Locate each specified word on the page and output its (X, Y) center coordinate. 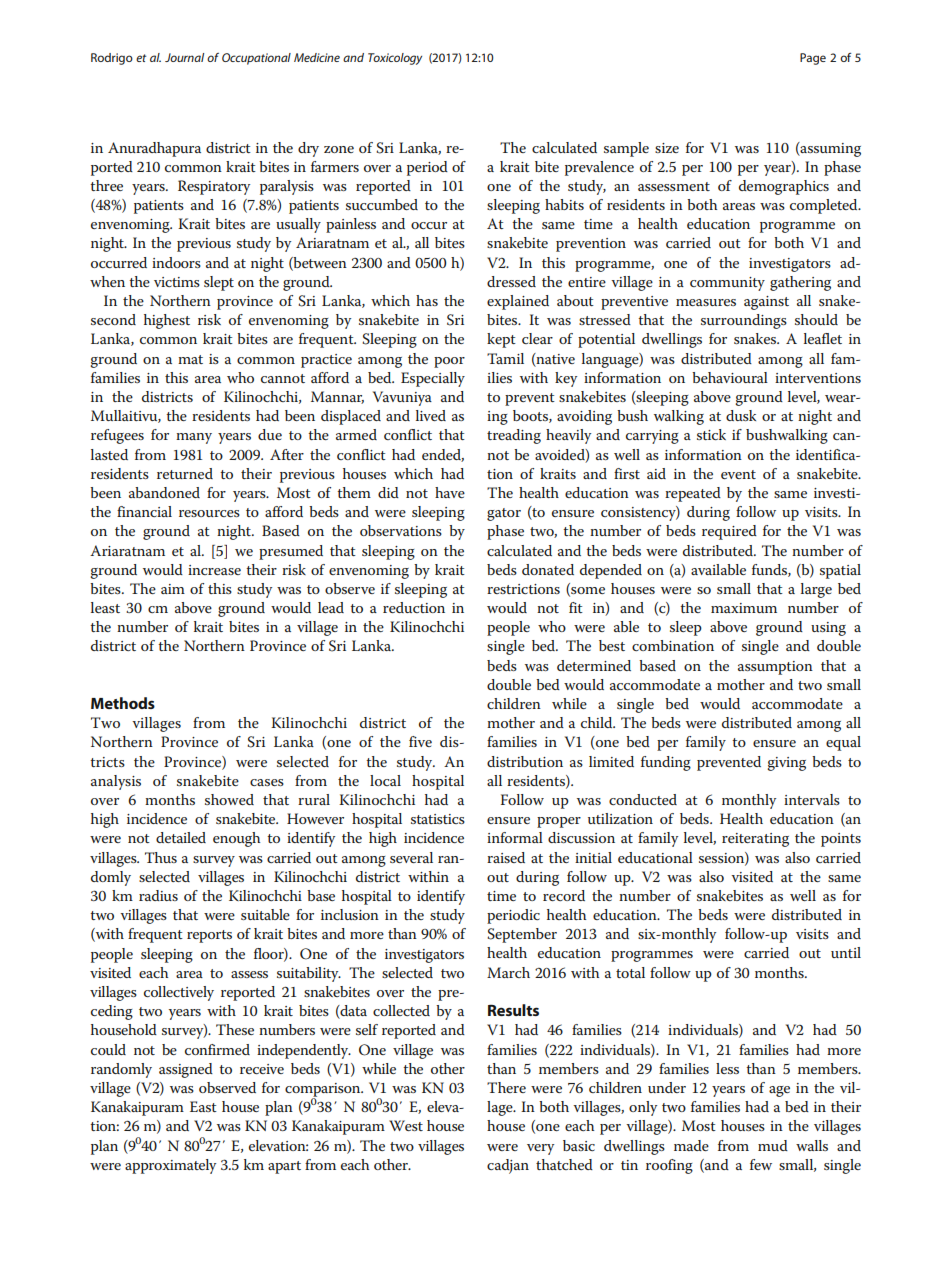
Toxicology (395, 59)
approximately (170, 1166)
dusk (741, 415)
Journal (184, 57)
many (194, 438)
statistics (438, 819)
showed (229, 799)
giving (786, 764)
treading (514, 436)
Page (813, 59)
